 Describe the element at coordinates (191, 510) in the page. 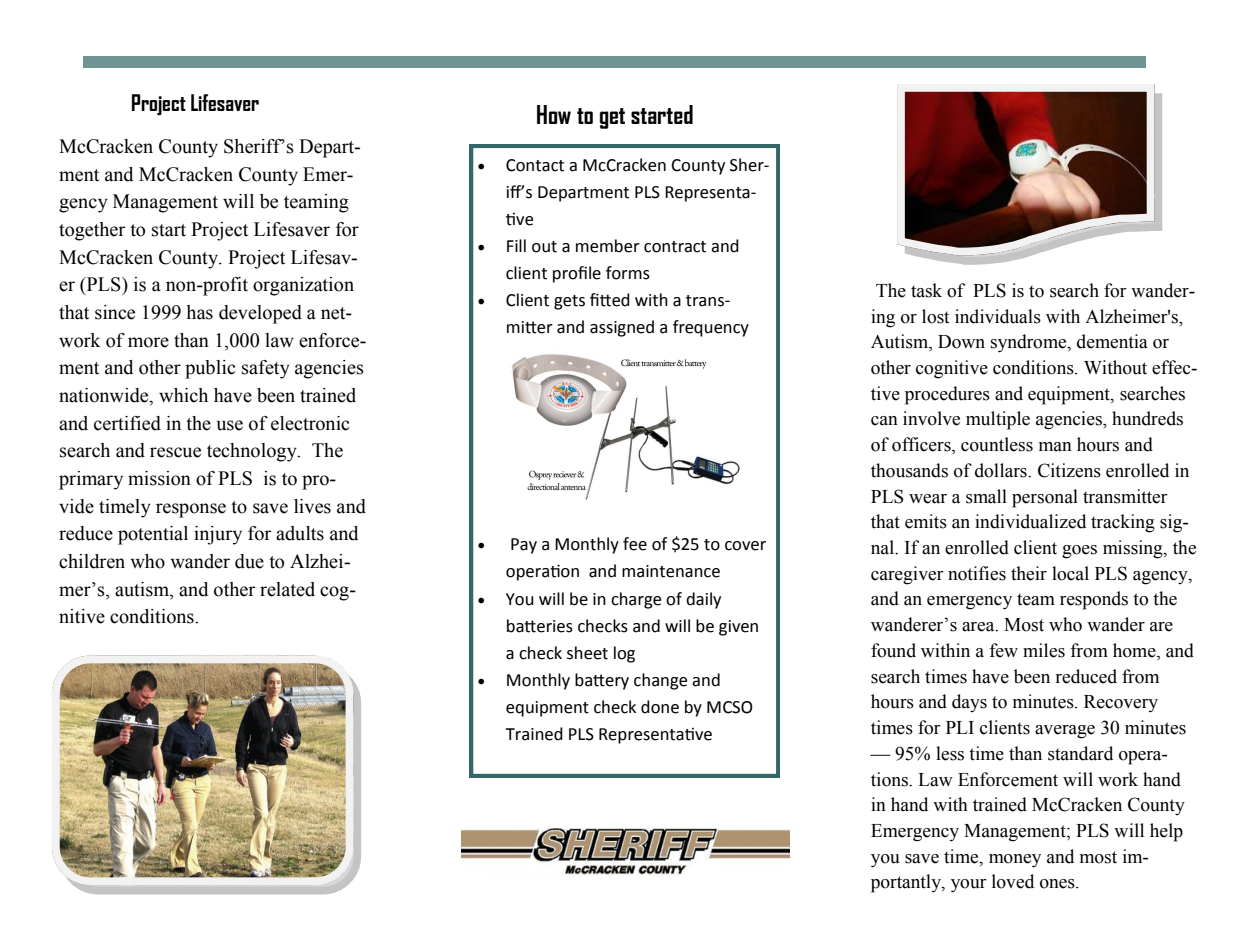

I see `response` at that location.
